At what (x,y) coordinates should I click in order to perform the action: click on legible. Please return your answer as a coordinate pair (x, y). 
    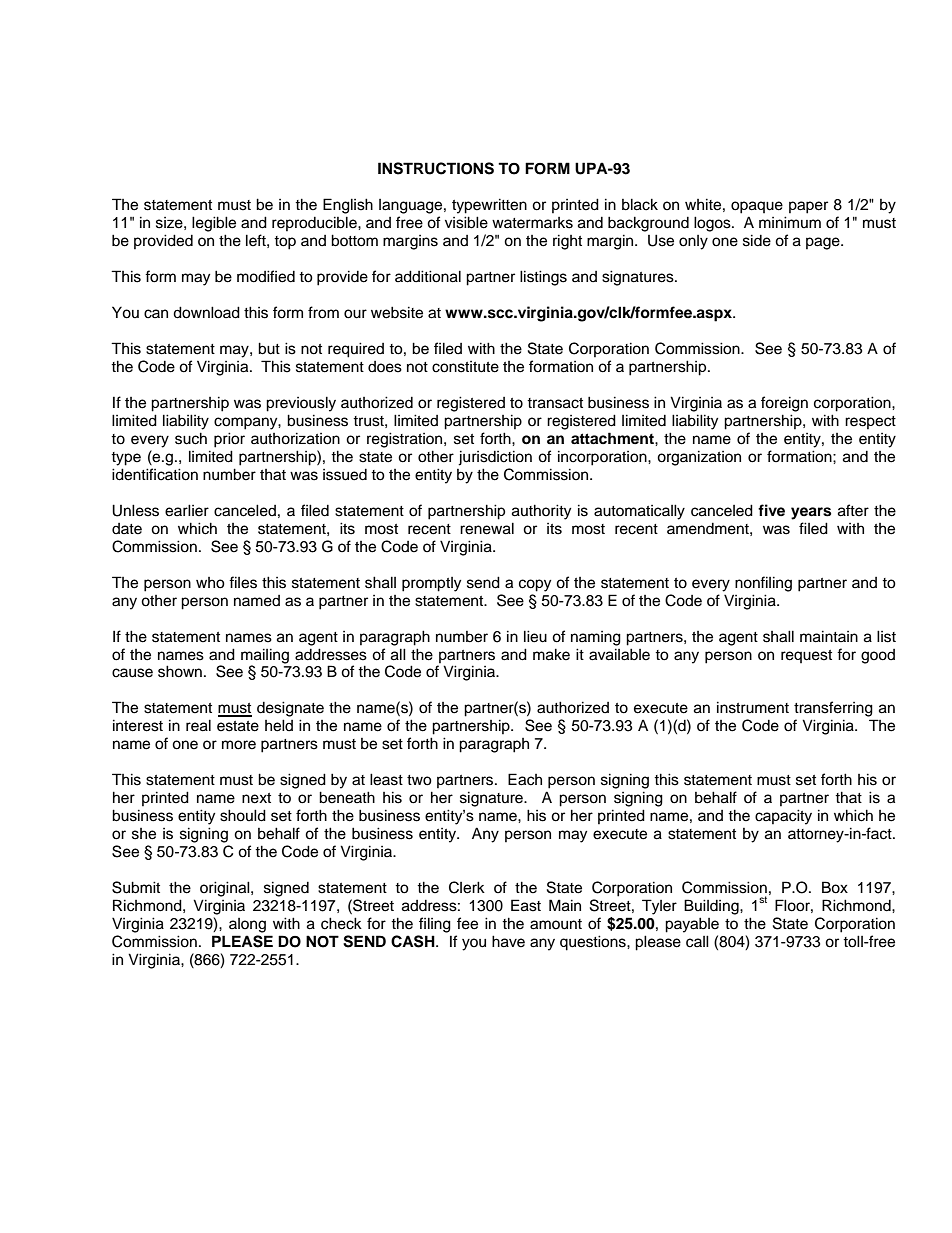
    Looking at the image, I should click on (214, 224).
